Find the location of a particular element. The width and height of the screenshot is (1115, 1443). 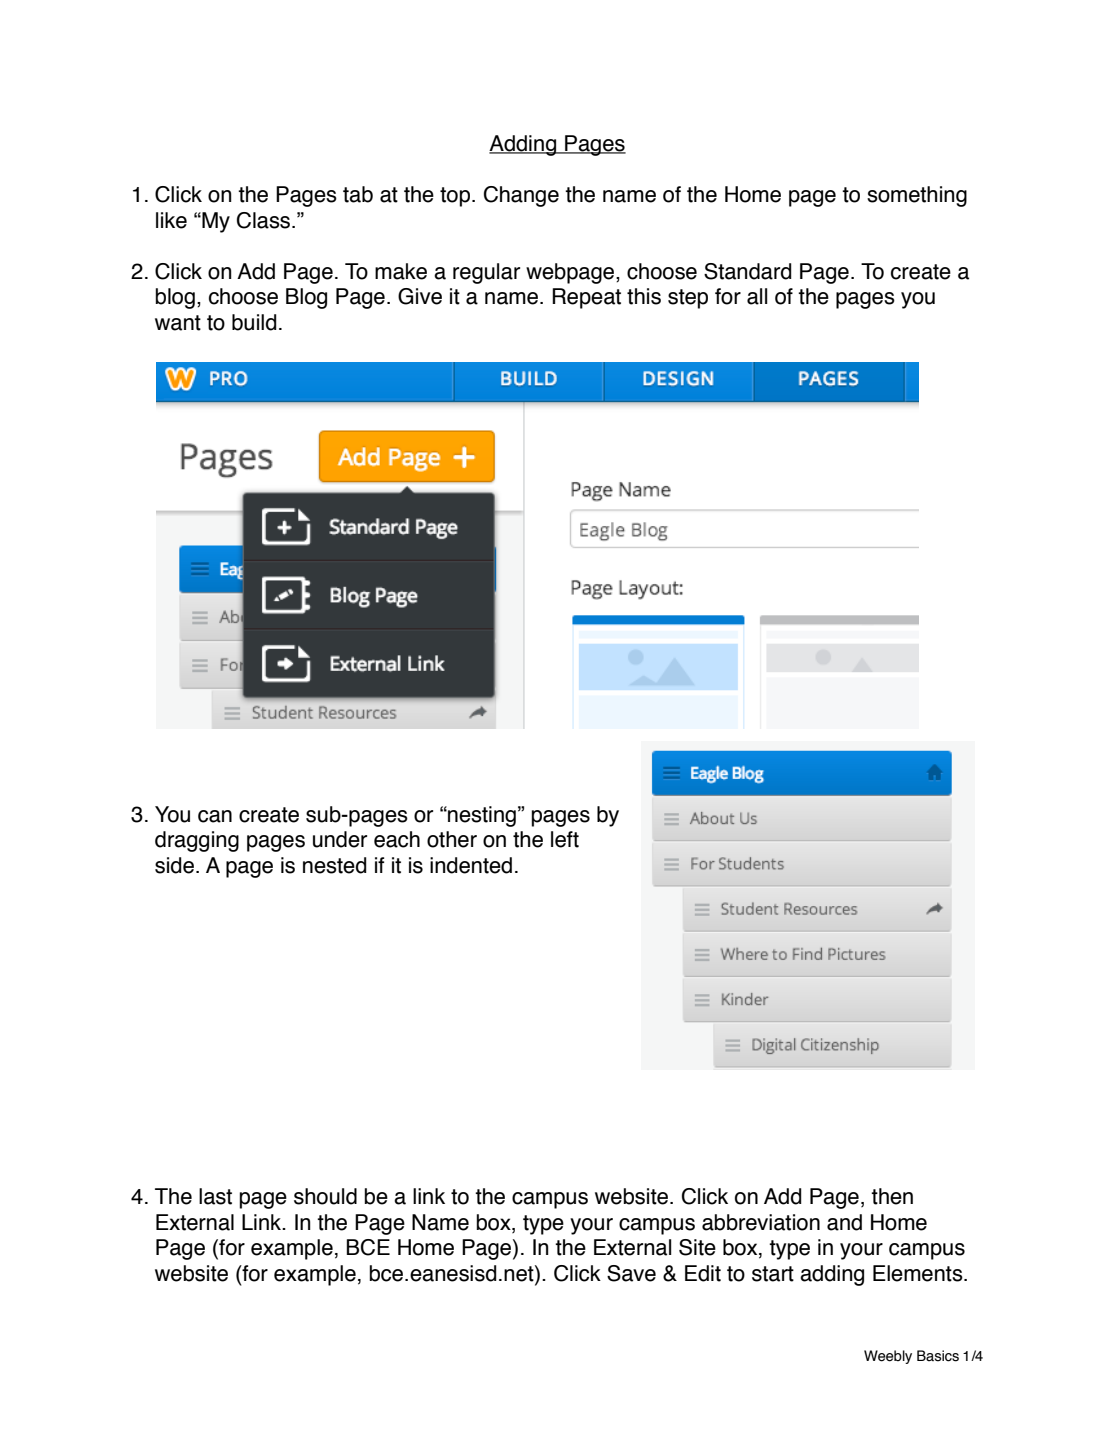

Change is located at coordinates (521, 196).
